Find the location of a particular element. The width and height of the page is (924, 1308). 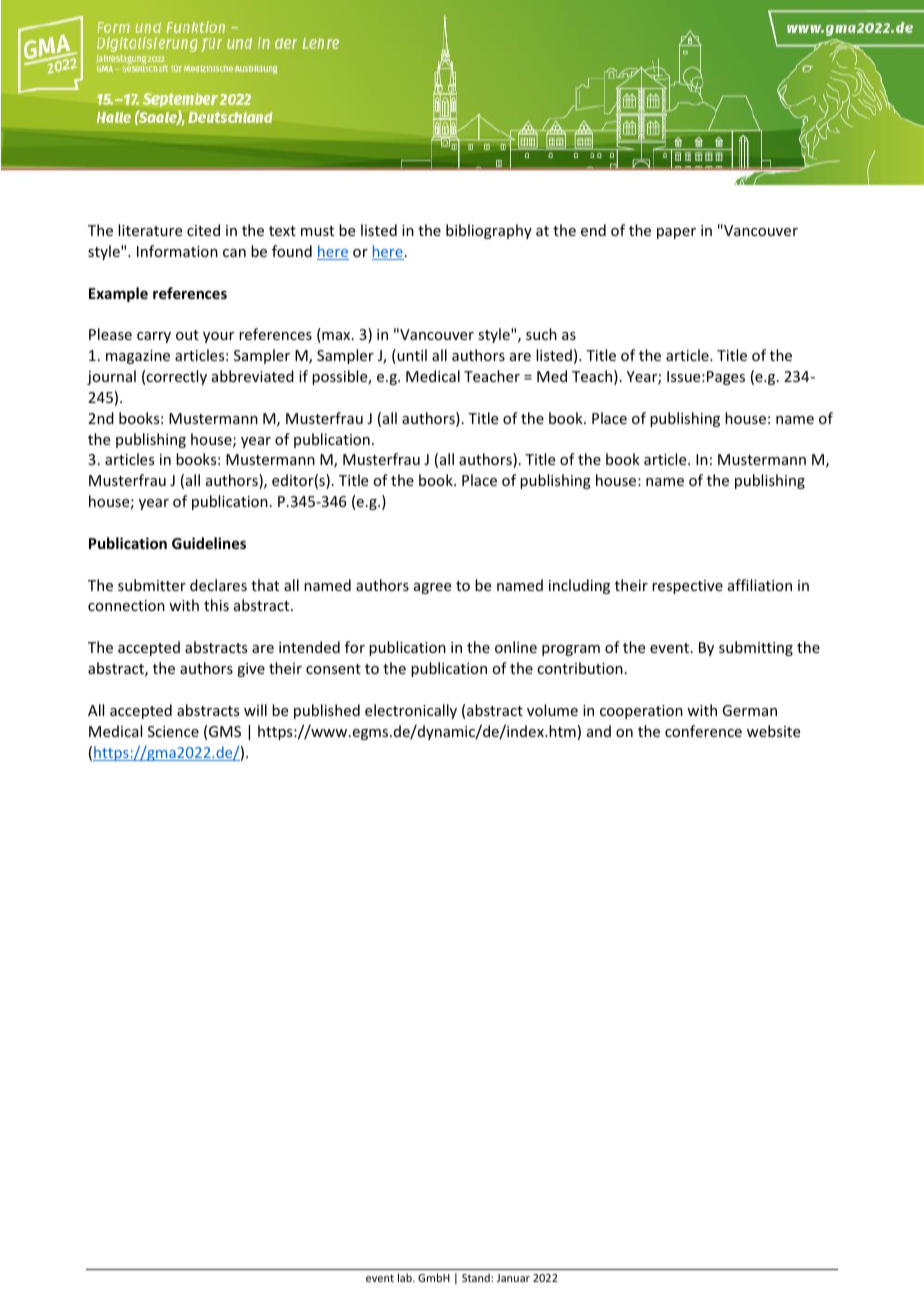

respective is located at coordinates (687, 587).
